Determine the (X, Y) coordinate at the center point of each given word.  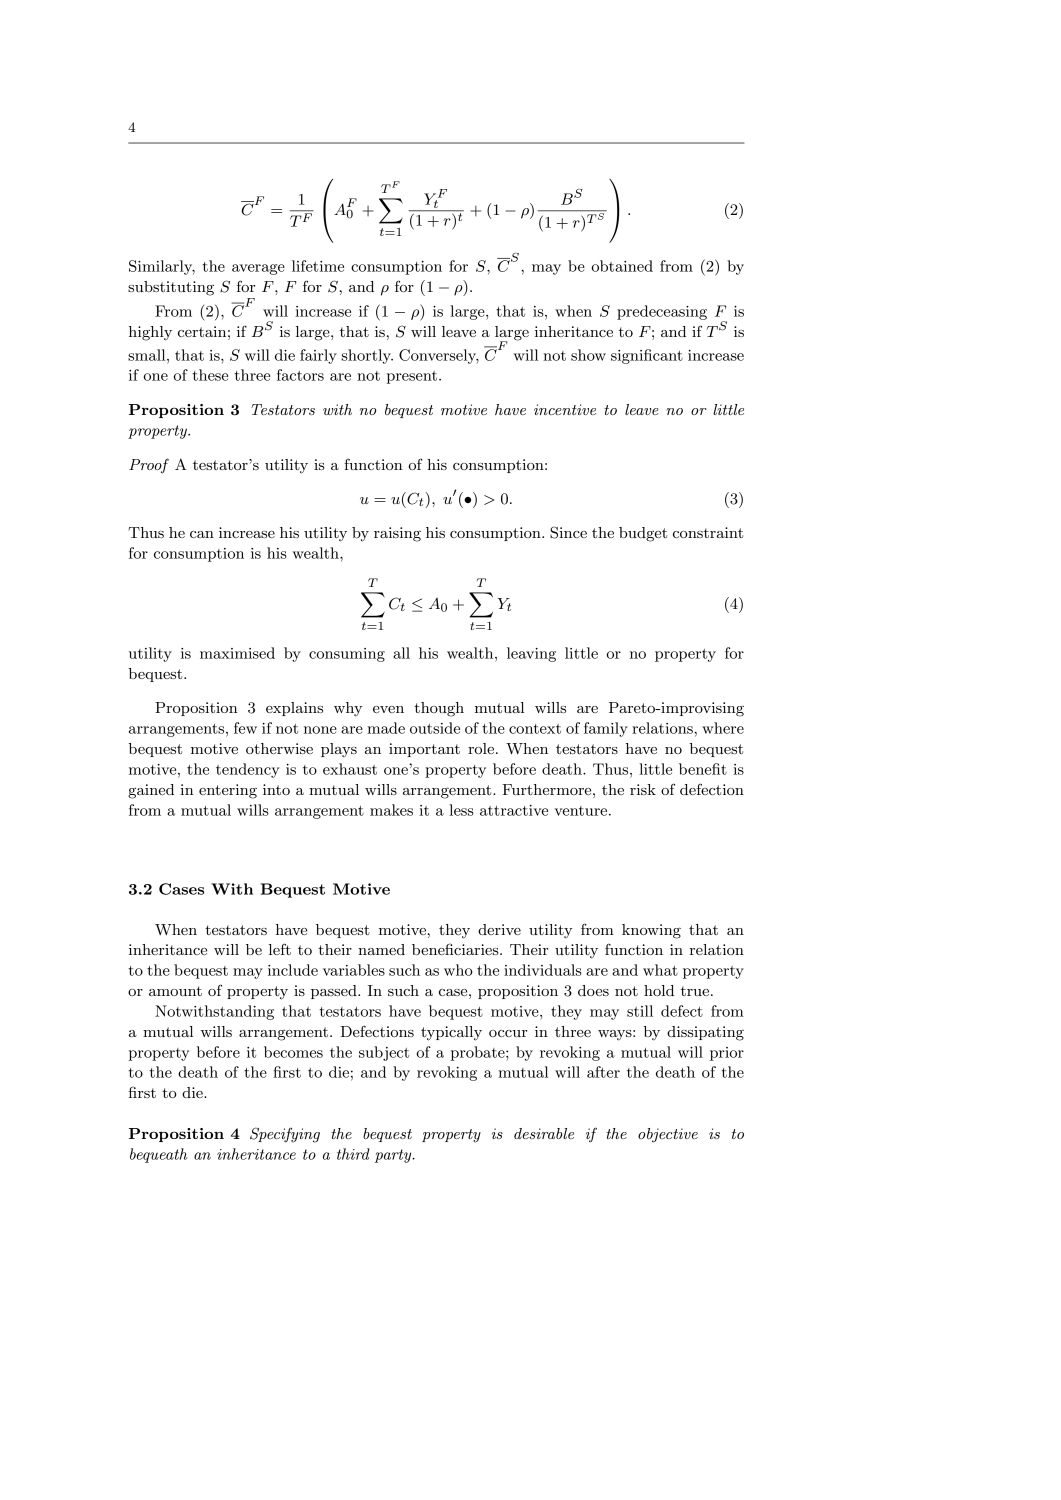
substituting (171, 288)
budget (643, 534)
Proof (149, 466)
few (245, 728)
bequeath (159, 1155)
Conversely (439, 356)
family (606, 729)
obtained (622, 266)
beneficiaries (456, 949)
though (439, 709)
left (280, 949)
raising (397, 534)
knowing (651, 931)
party (394, 1156)
